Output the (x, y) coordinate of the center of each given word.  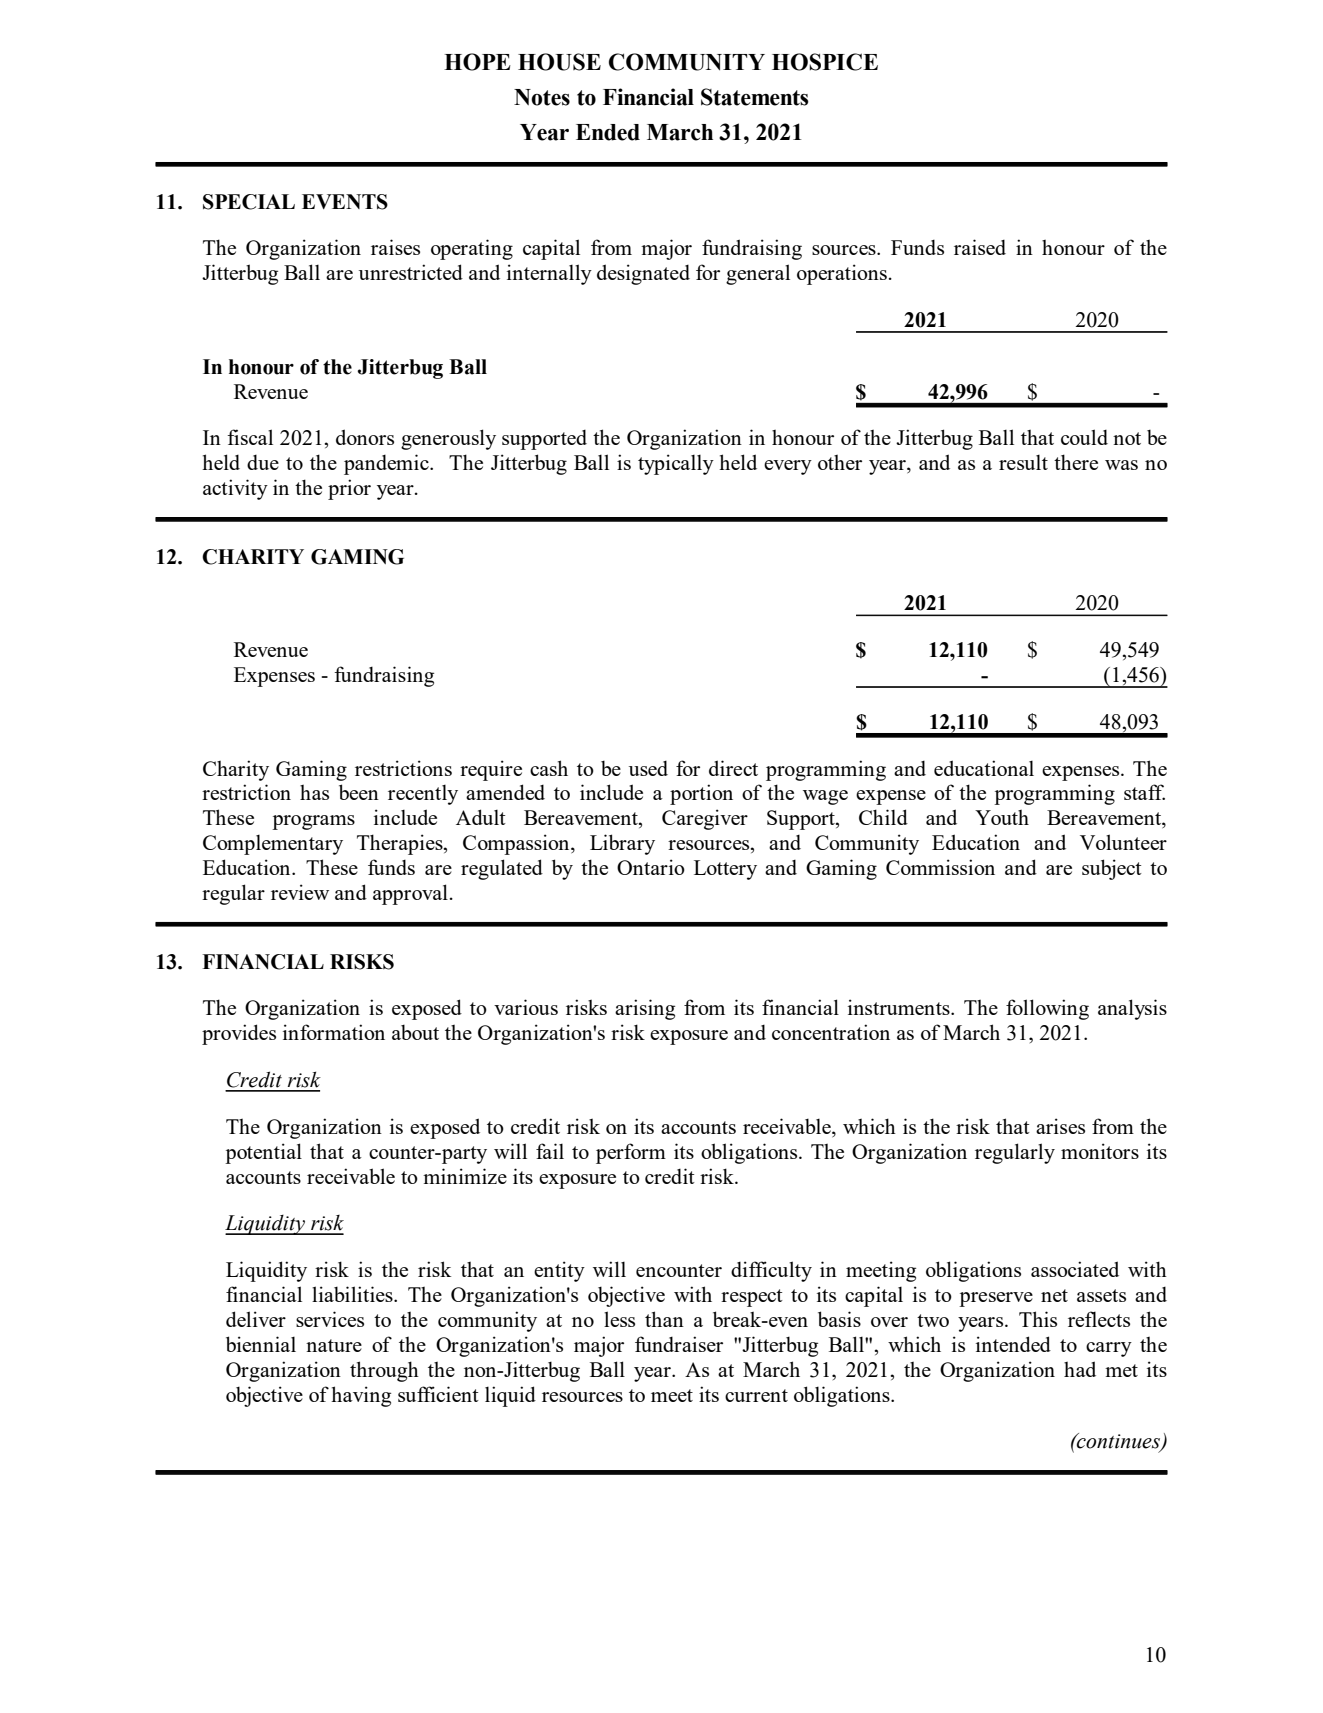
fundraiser (679, 1344)
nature (334, 1345)
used (648, 768)
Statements (755, 97)
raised (980, 247)
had (1080, 1369)
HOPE (477, 62)
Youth (1002, 817)
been (359, 792)
